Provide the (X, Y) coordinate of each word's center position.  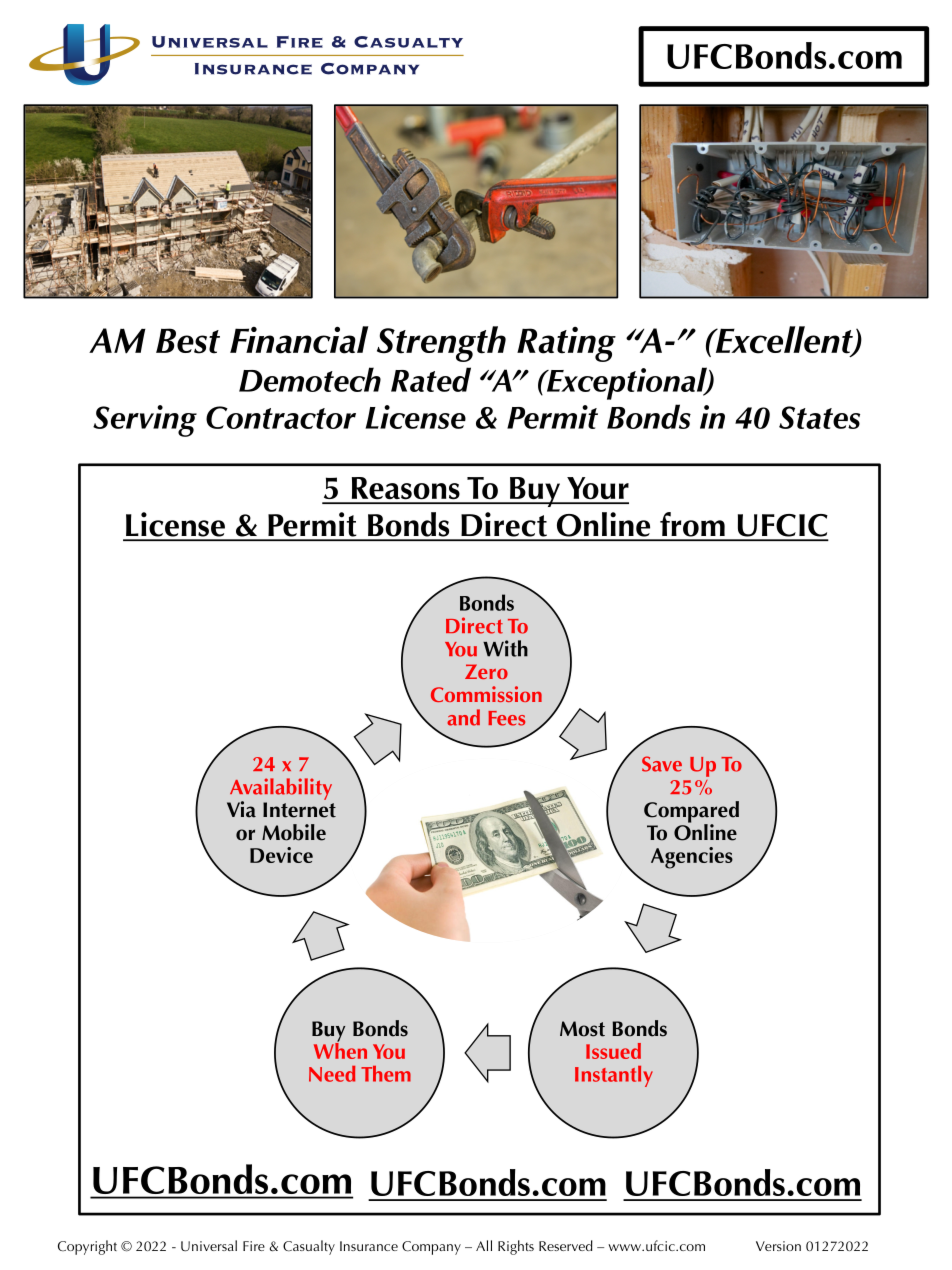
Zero (486, 671)
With (505, 648)
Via (241, 809)
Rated (431, 379)
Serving (145, 421)
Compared (691, 813)
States (819, 417)
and (463, 717)
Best (188, 341)
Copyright (87, 1247)
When (340, 1049)
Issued (613, 1051)
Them (386, 1074)
